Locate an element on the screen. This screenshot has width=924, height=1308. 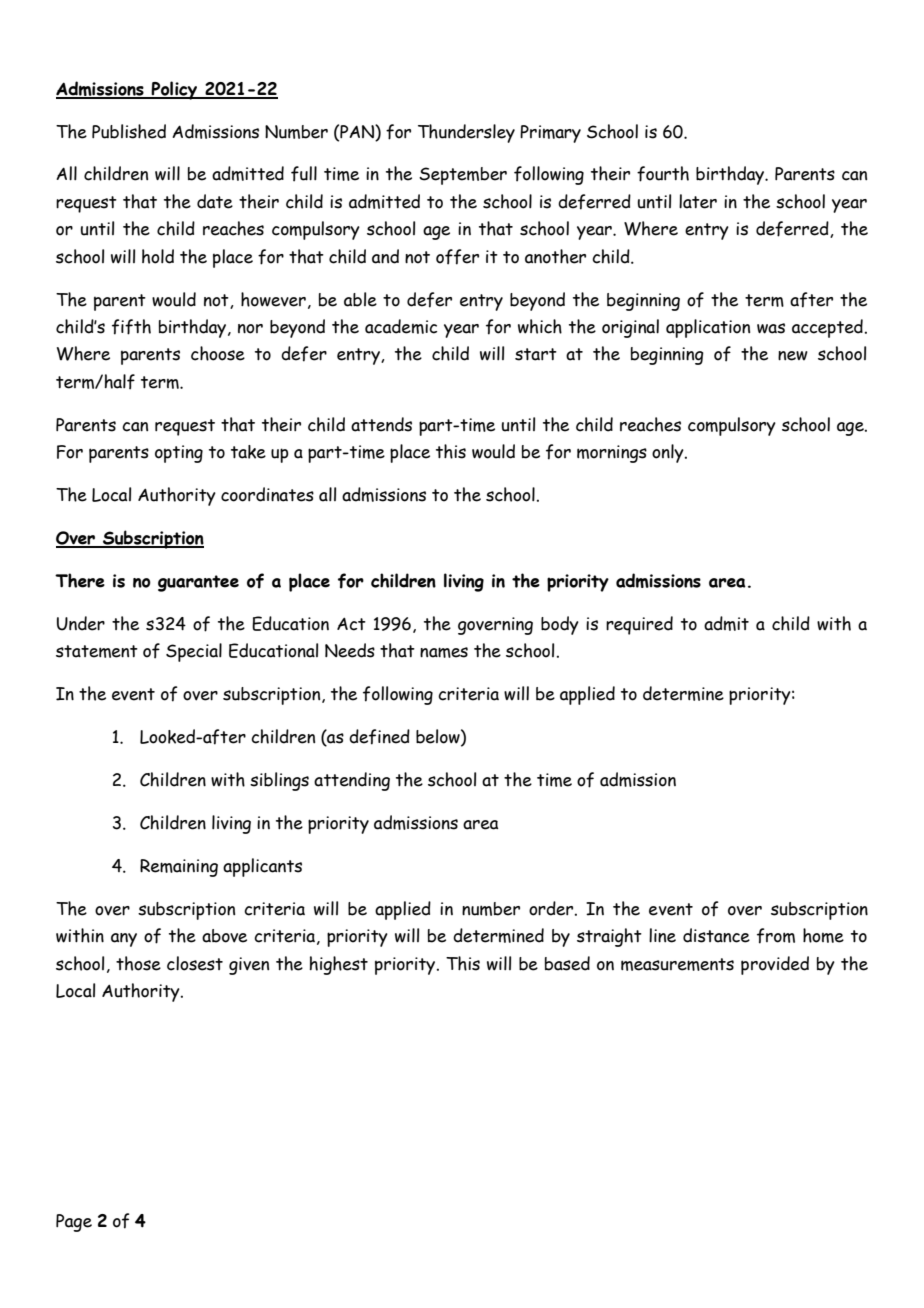
Published is located at coordinates (129, 131).
